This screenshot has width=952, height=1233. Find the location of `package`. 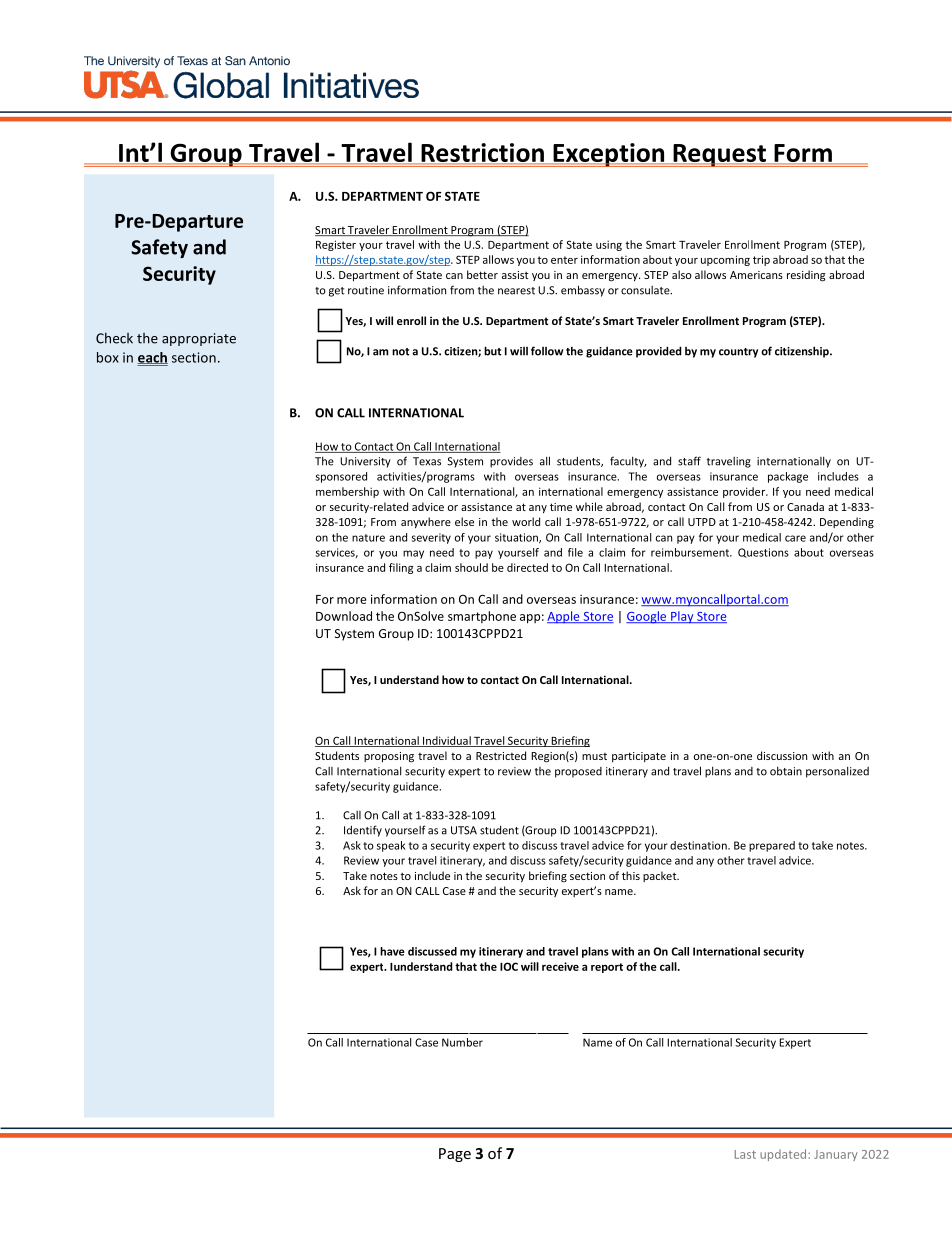

package is located at coordinates (788, 477).
